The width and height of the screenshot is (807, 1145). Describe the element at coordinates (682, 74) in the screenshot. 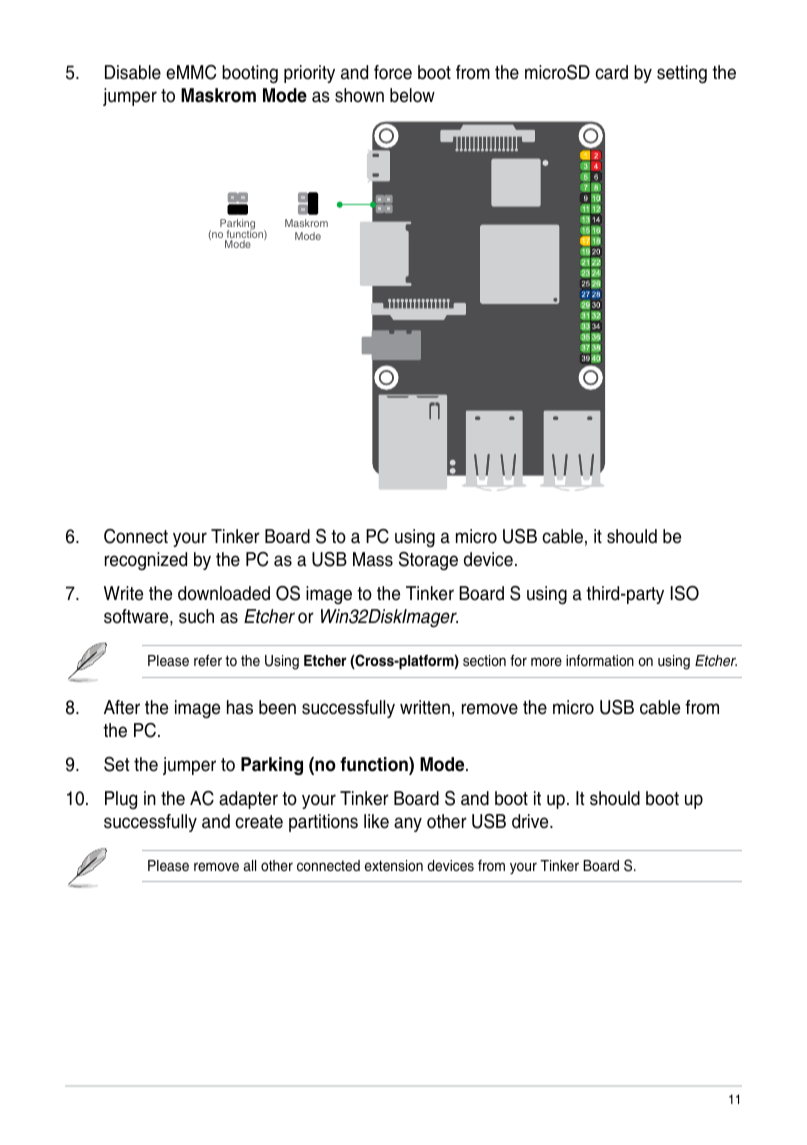

I see `setting` at that location.
